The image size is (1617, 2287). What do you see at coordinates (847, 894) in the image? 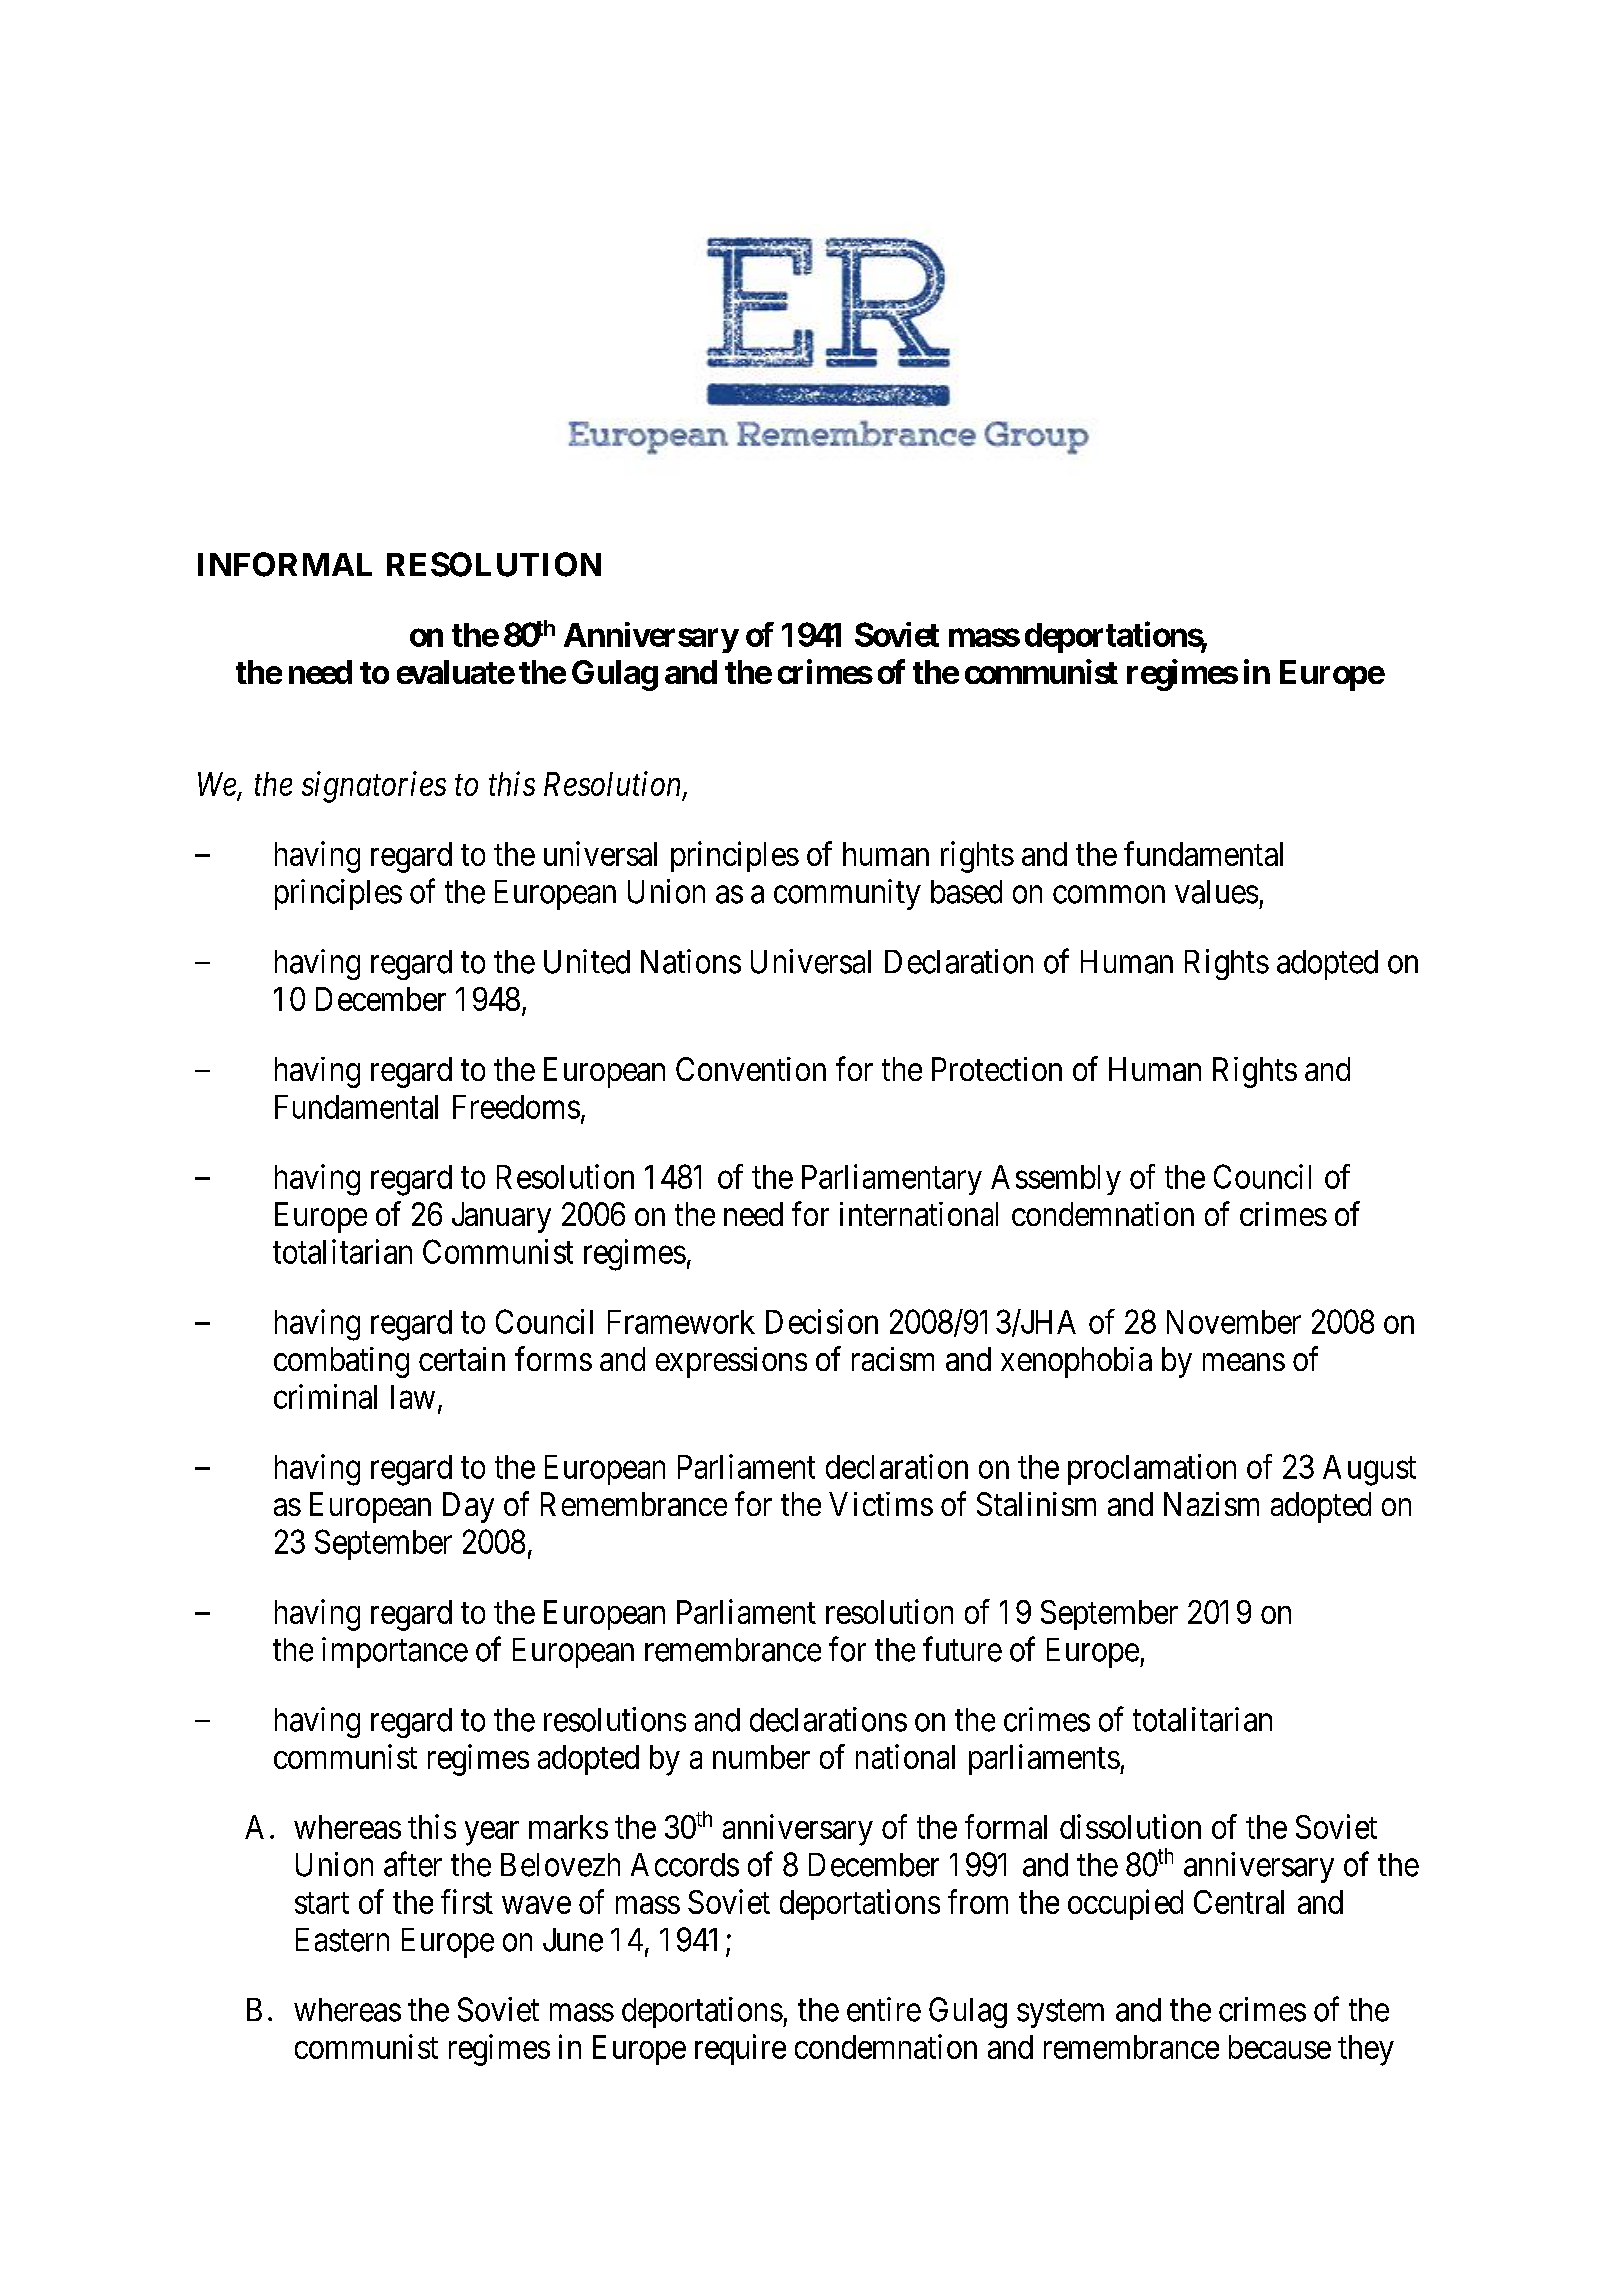
I see `community` at bounding box center [847, 894].
